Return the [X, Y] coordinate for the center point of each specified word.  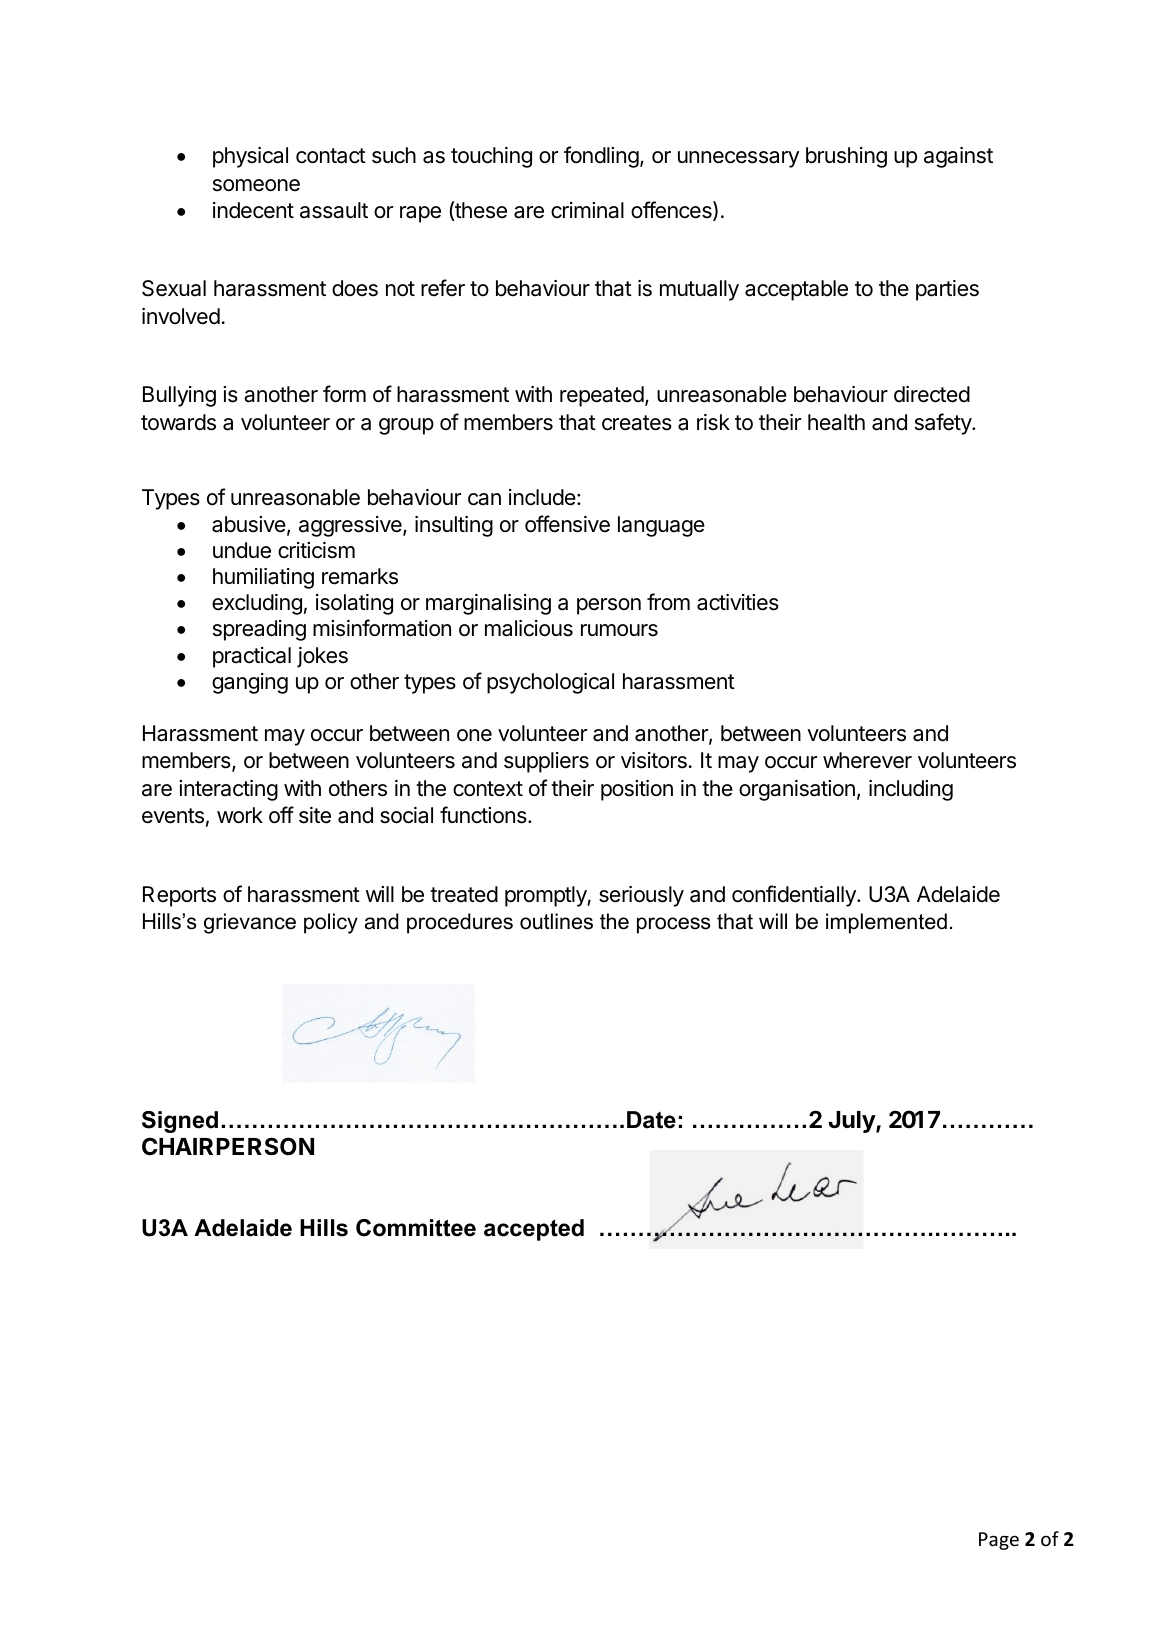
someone [256, 185]
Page [999, 1541]
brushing [846, 157]
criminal [587, 210]
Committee [416, 1228]
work [240, 815]
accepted [534, 1230]
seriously [641, 896]
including [911, 790]
